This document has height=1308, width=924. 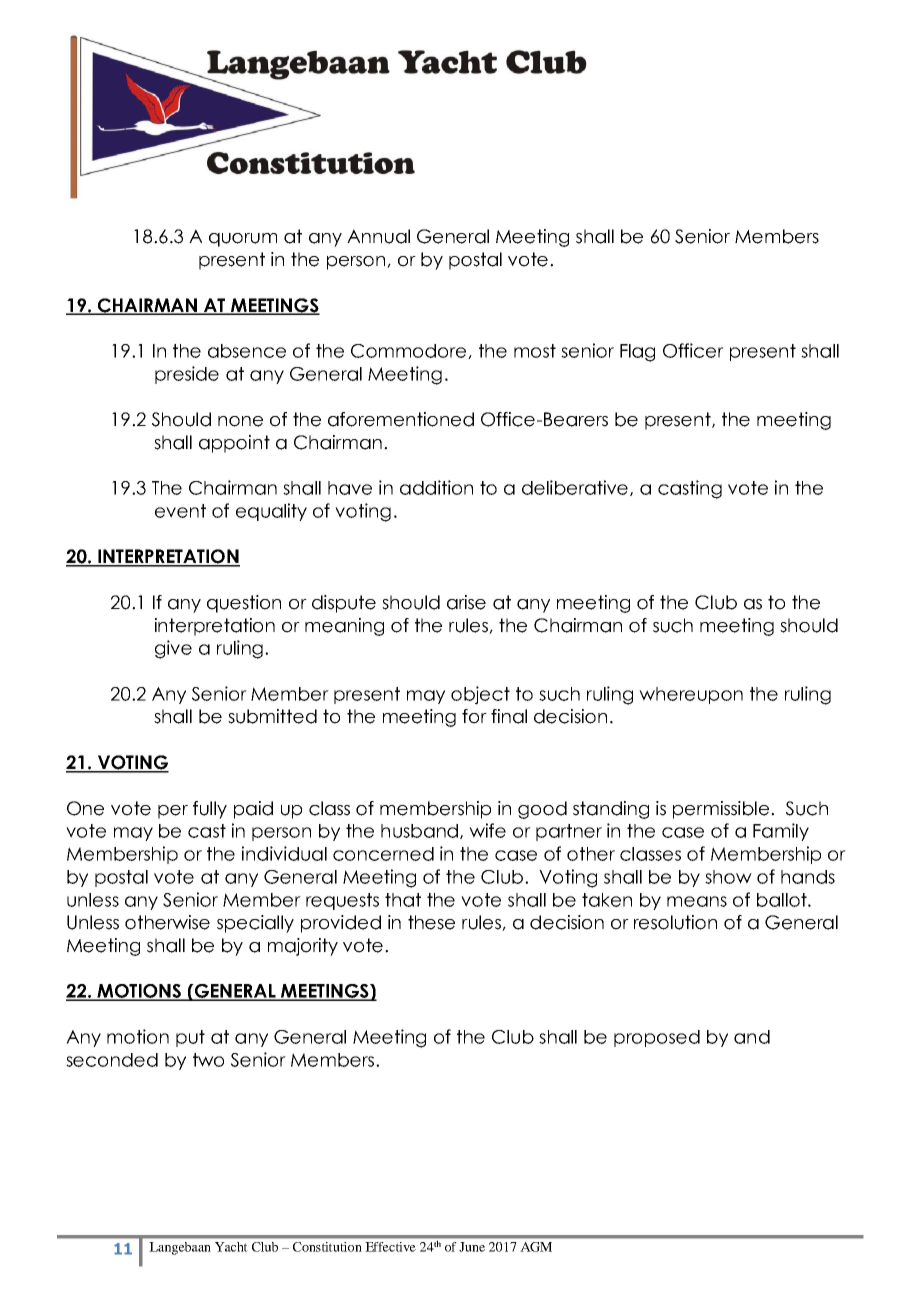 I want to click on Yacht, so click(x=231, y=1247).
